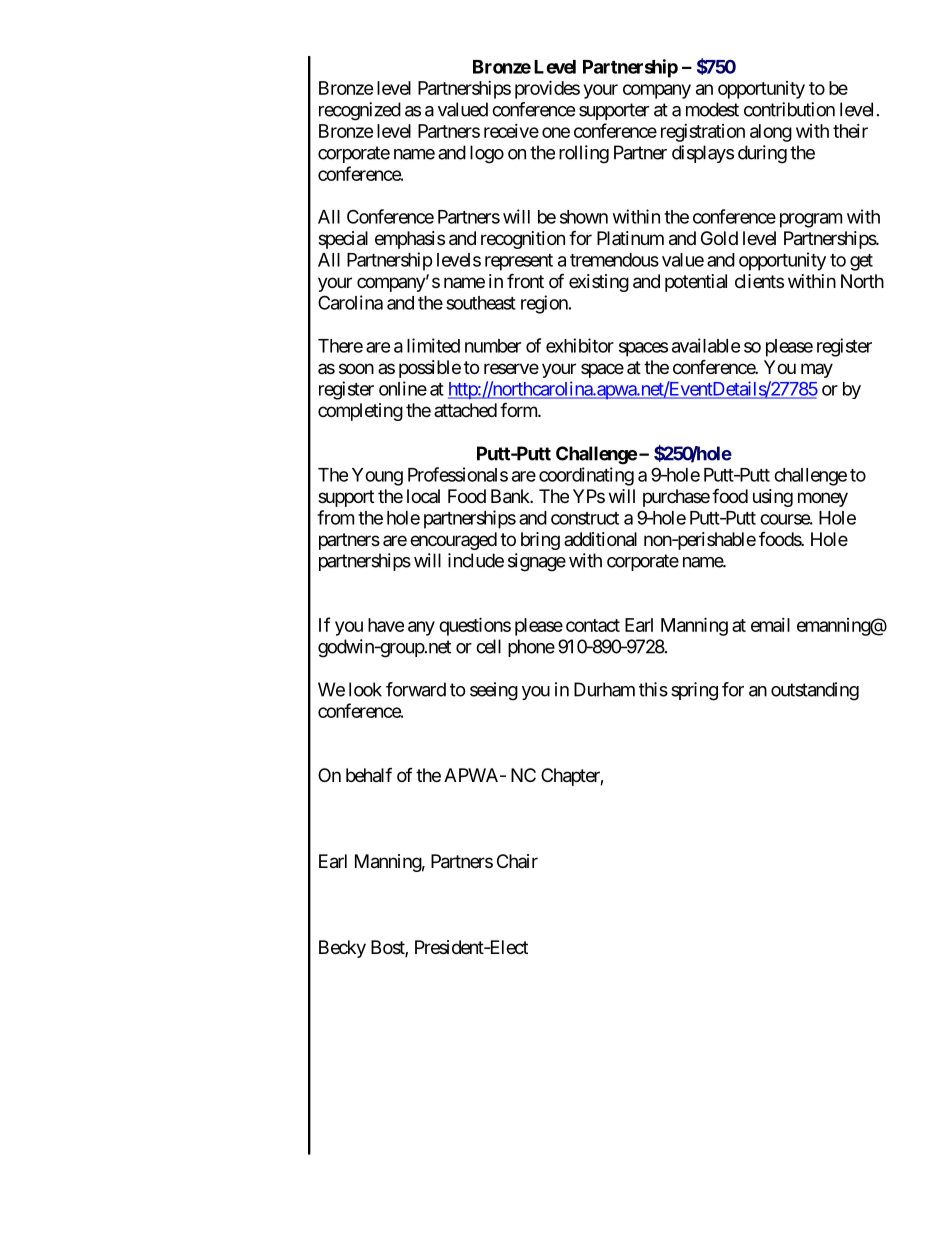  Describe the element at coordinates (423, 496) in the screenshot. I see `local` at that location.
